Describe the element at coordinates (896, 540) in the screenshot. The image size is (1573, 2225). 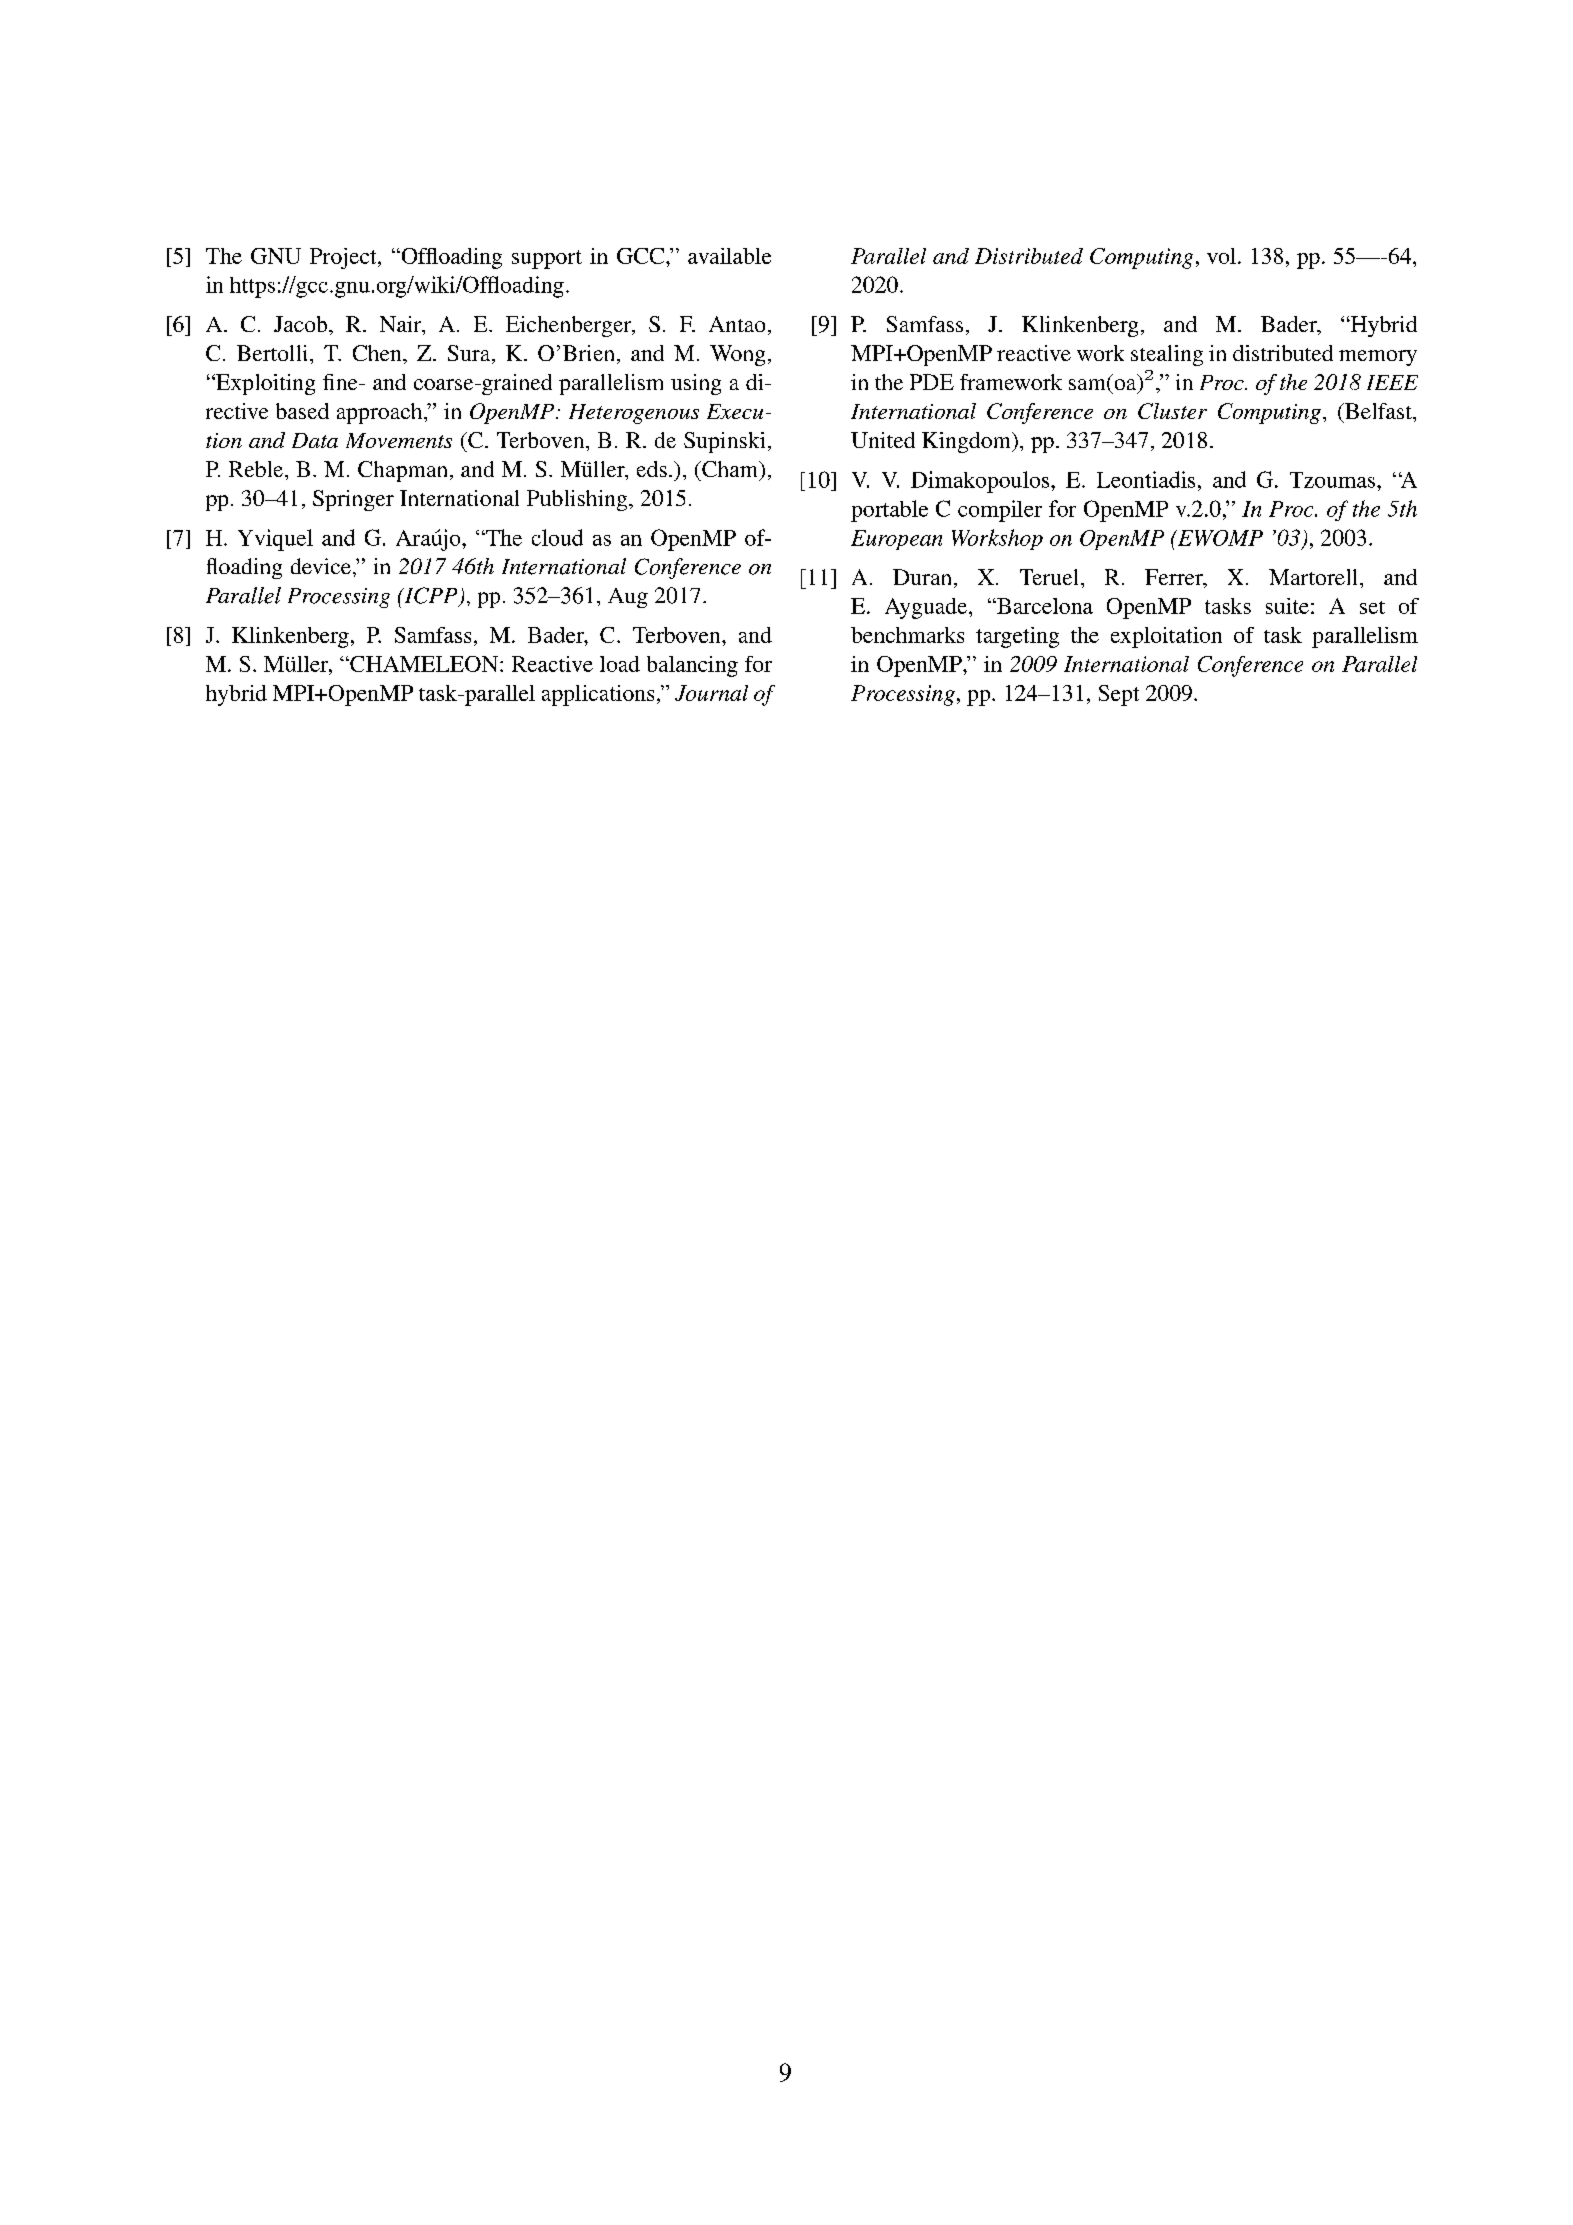
I see `European` at that location.
